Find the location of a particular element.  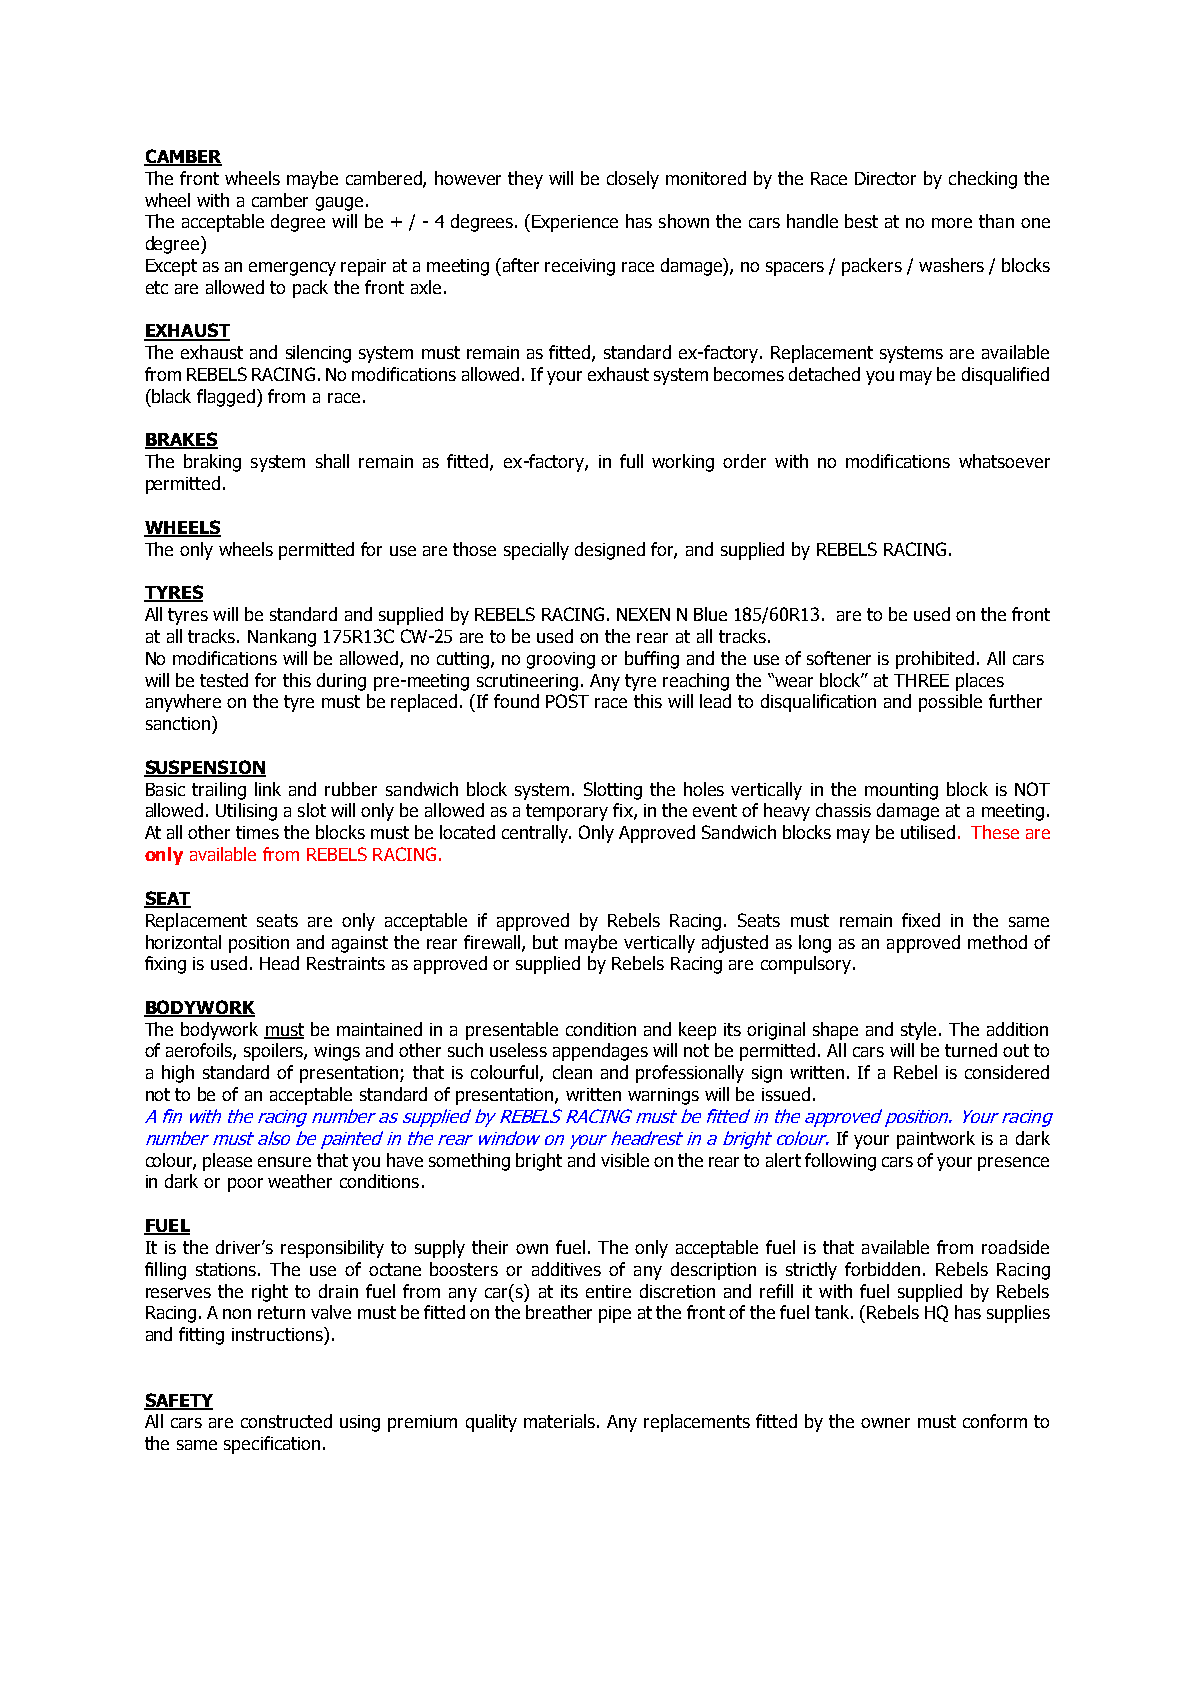

owner is located at coordinates (885, 1423).
